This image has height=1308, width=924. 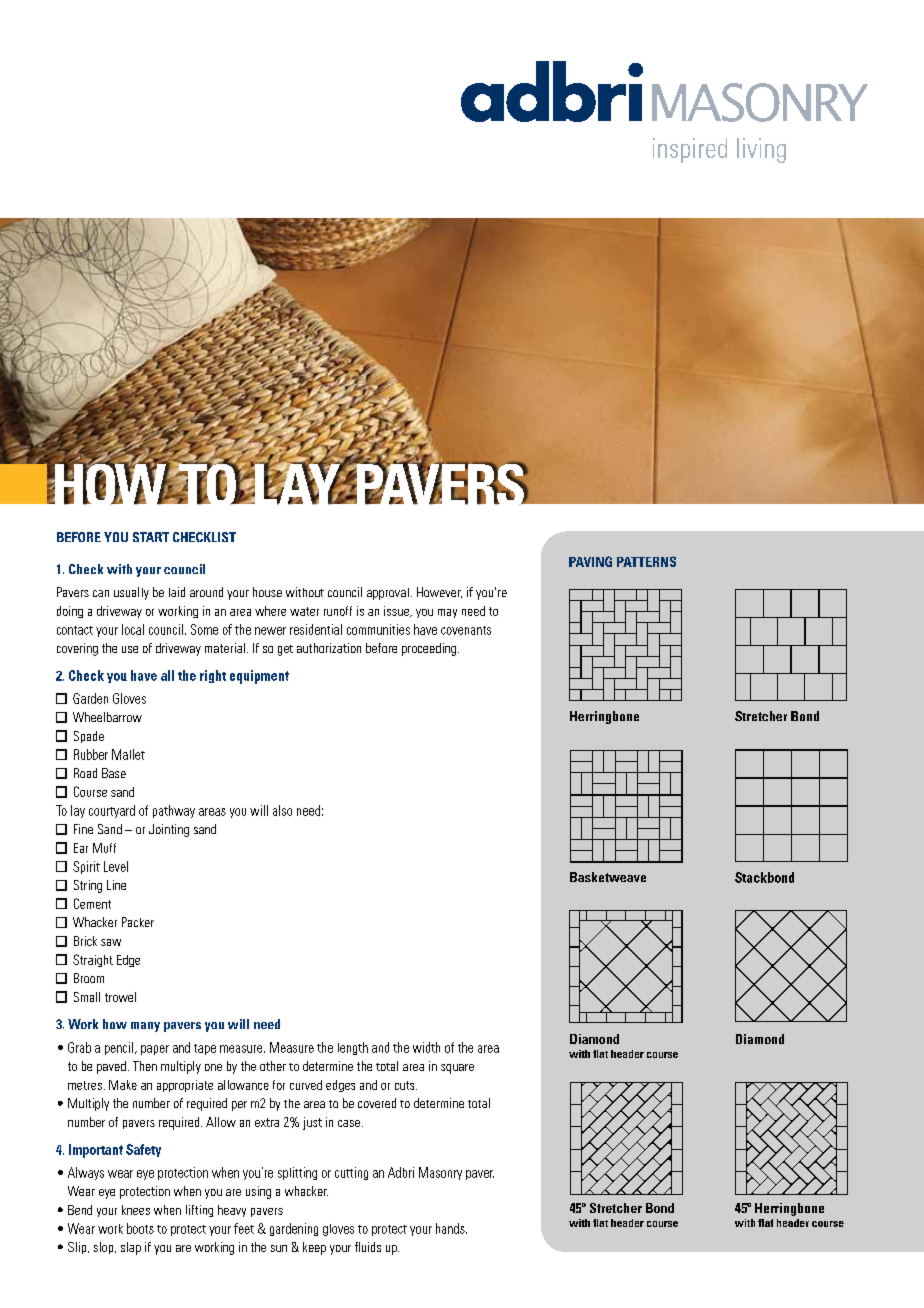 What do you see at coordinates (388, 594) in the image?
I see `approval` at bounding box center [388, 594].
